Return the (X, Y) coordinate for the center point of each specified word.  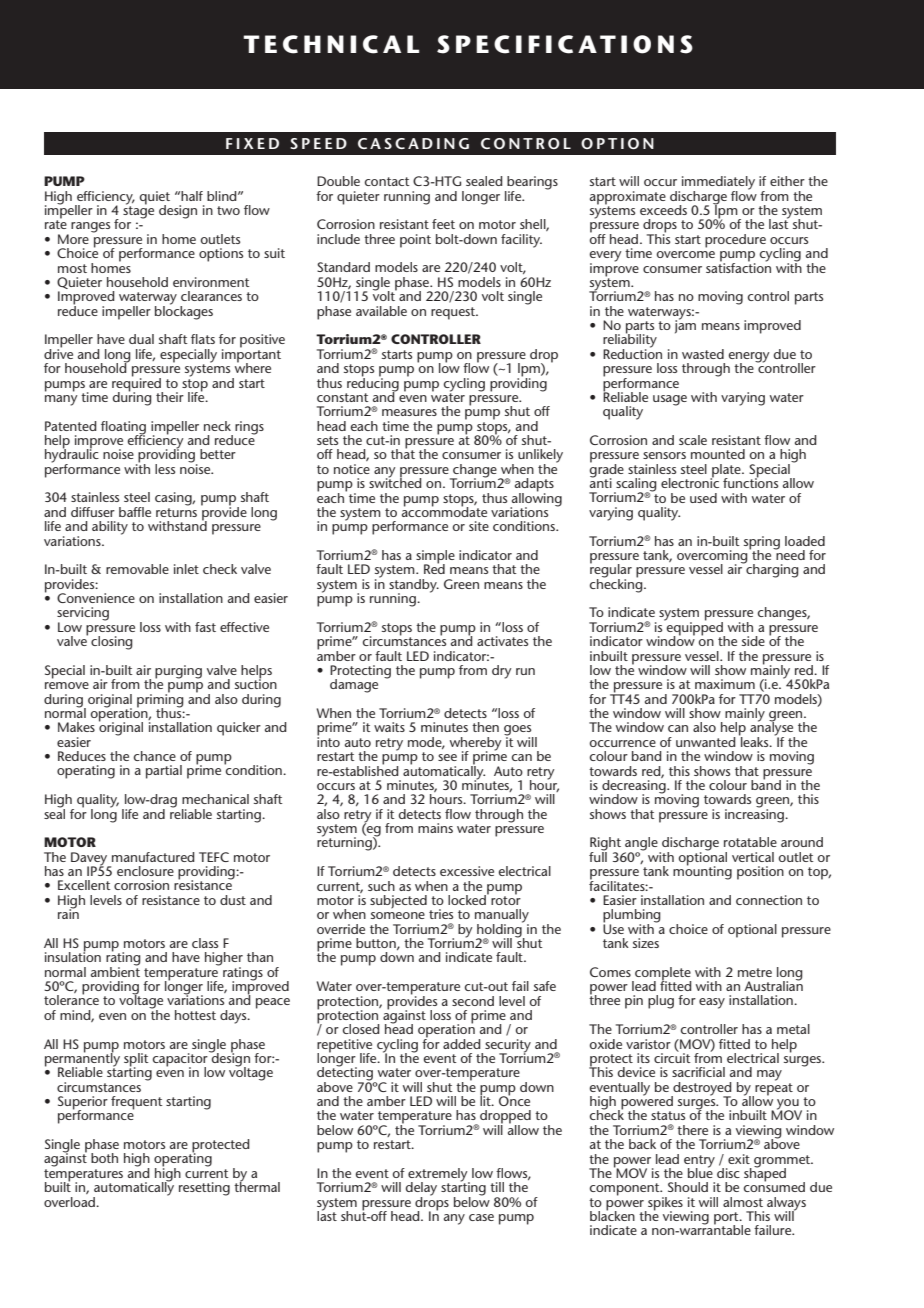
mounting (702, 872)
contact (387, 181)
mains (435, 828)
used (703, 498)
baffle (135, 512)
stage (138, 211)
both (104, 1158)
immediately (717, 184)
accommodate (444, 510)
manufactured (153, 857)
